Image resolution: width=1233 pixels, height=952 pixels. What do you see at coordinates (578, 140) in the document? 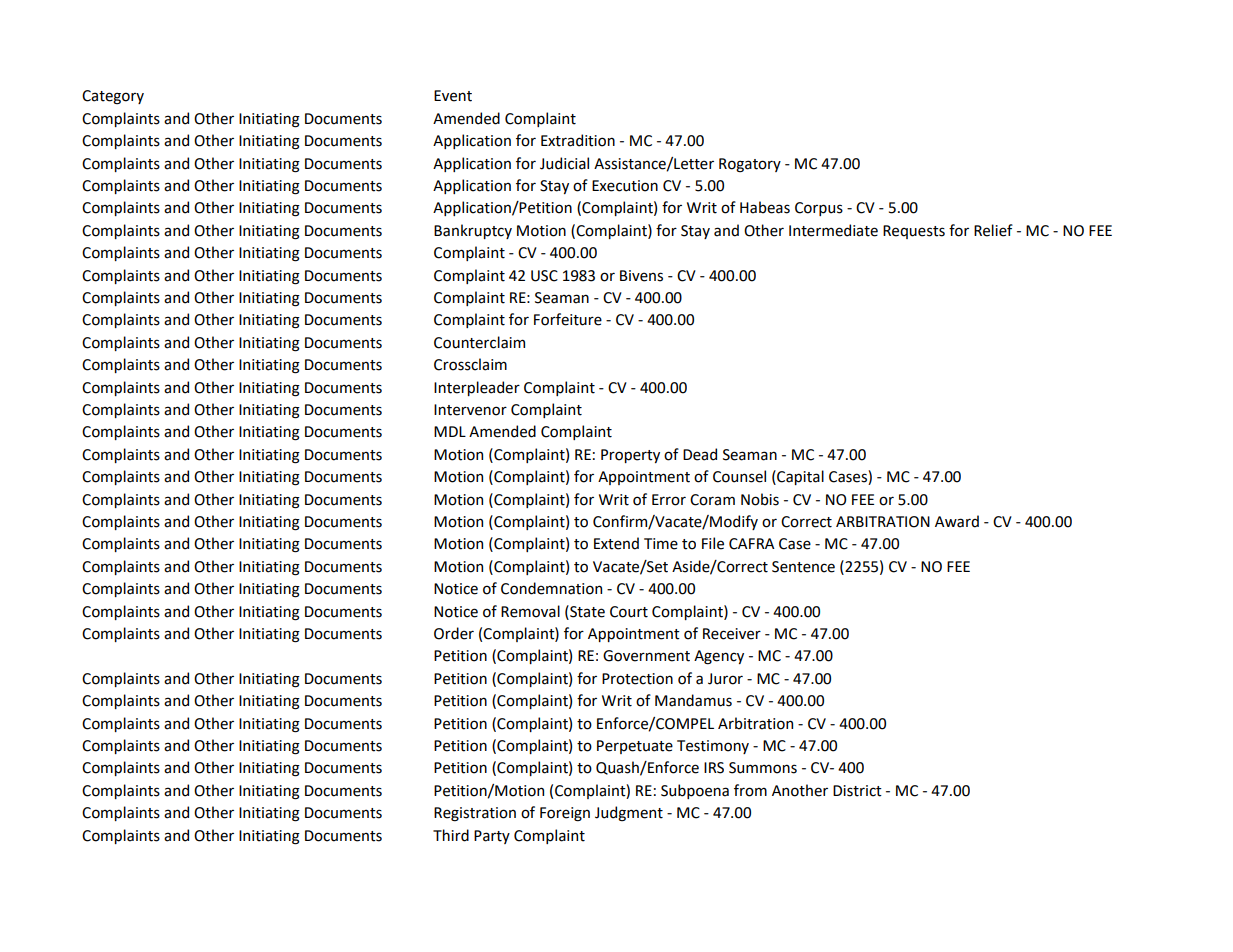
I see `Extradition` at bounding box center [578, 140].
